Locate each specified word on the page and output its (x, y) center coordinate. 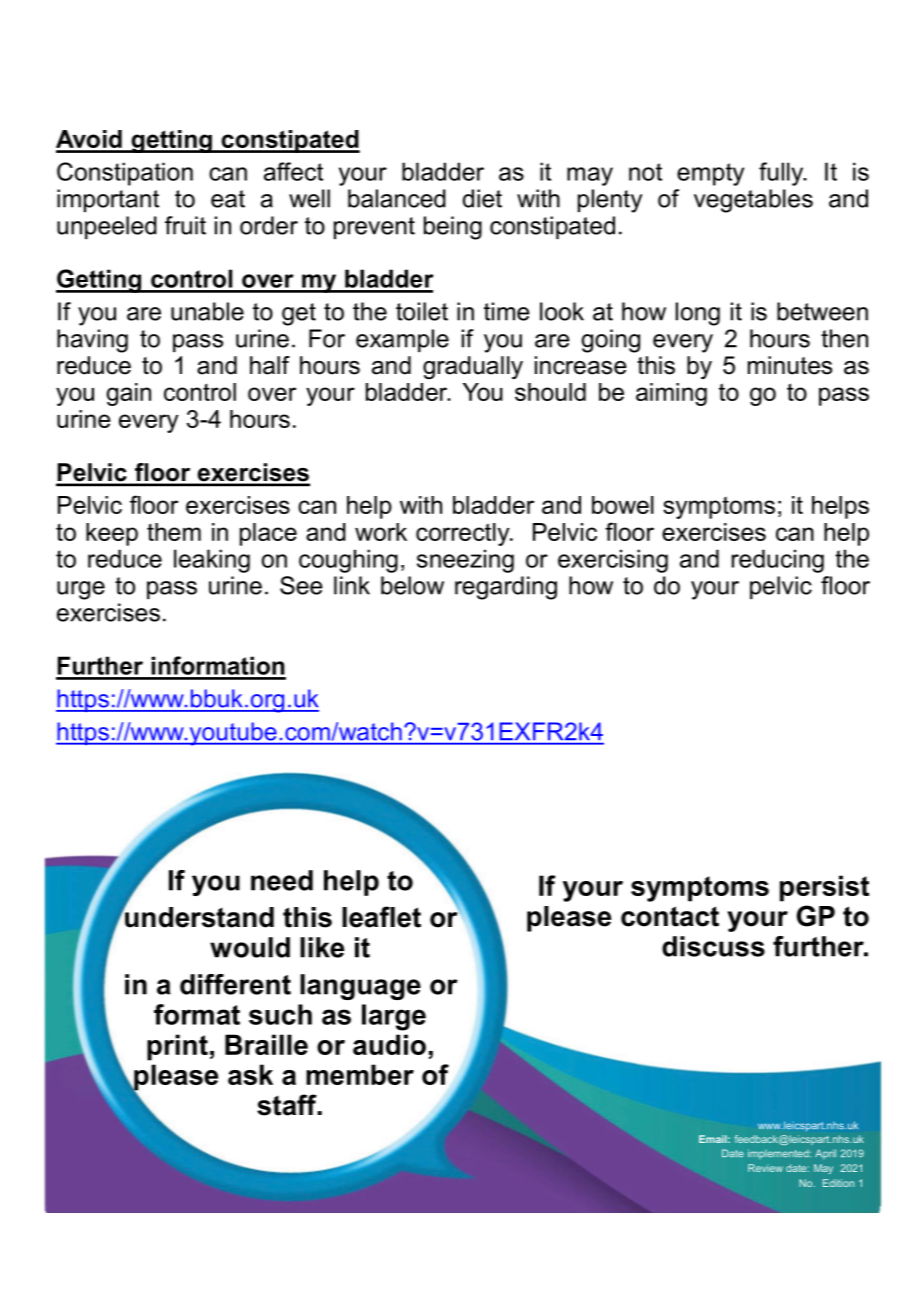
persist (824, 888)
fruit (185, 225)
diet (482, 198)
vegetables (753, 201)
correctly (464, 534)
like (322, 947)
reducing (778, 561)
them (174, 532)
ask (250, 1074)
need (282, 880)
